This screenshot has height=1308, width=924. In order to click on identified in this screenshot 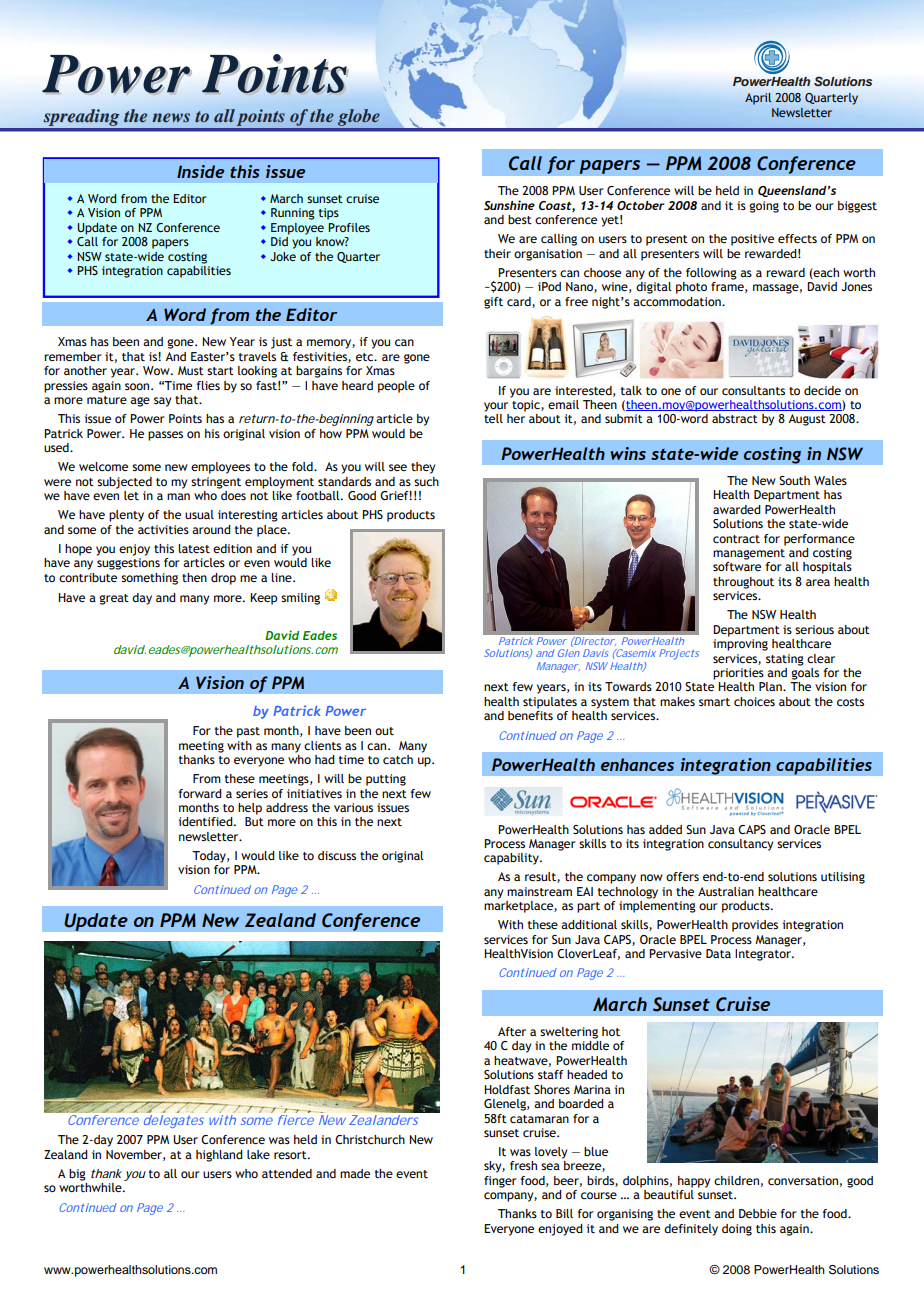, I will do `click(207, 821)`.
